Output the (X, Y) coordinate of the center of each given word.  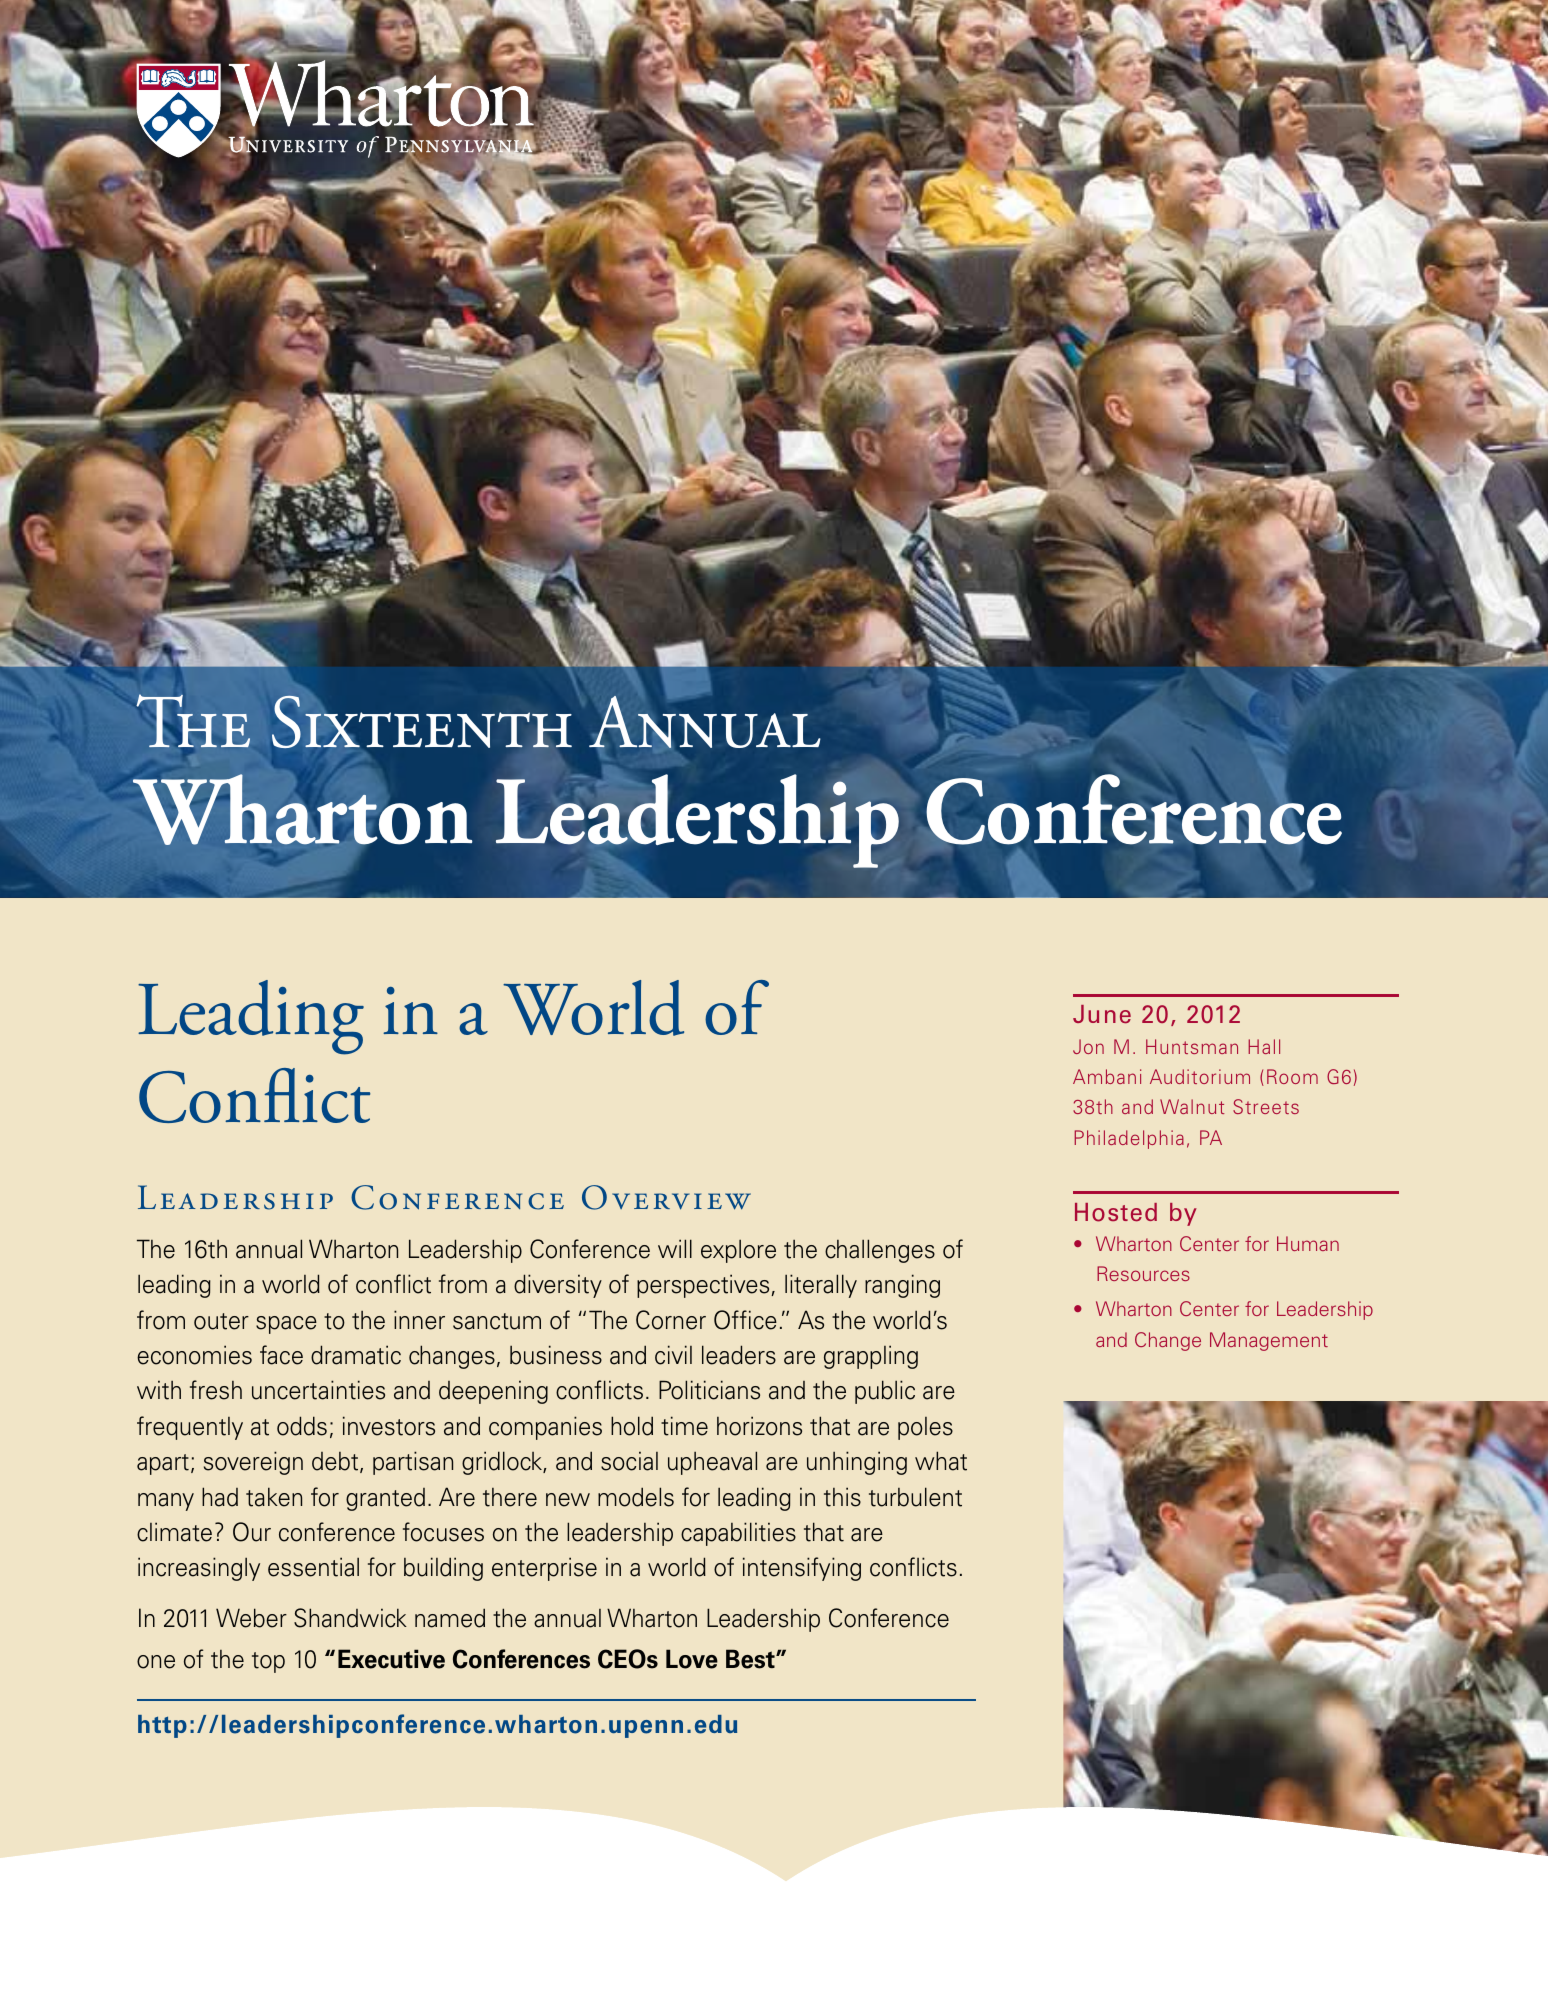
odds (302, 1426)
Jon (1088, 1046)
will (675, 1248)
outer (221, 1321)
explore (738, 1251)
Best (751, 1659)
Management (1269, 1341)
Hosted (1116, 1212)
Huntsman (1192, 1046)
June (1102, 1014)
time (684, 1426)
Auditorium (1200, 1076)
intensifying (802, 1569)
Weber (251, 1618)
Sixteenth (421, 722)
